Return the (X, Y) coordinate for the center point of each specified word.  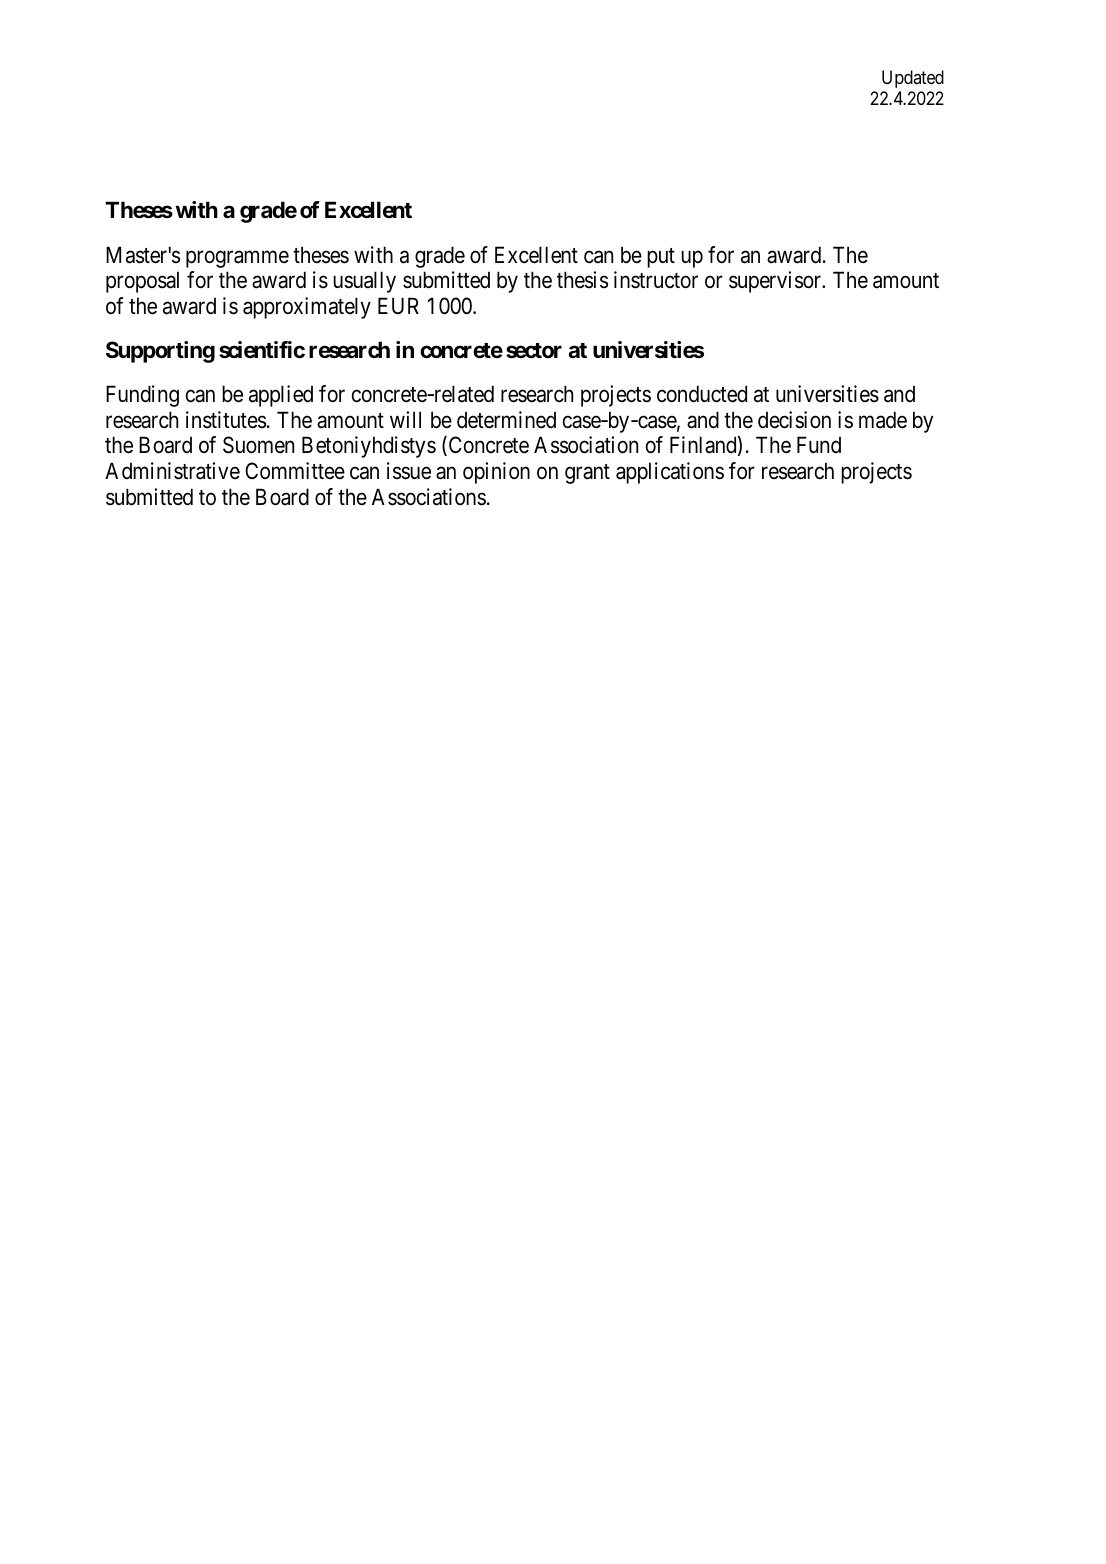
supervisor (776, 282)
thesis (582, 280)
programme (237, 259)
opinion (496, 473)
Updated (913, 79)
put (661, 258)
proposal (142, 282)
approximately (307, 308)
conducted (702, 394)
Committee (295, 471)
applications (670, 473)
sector (534, 351)
